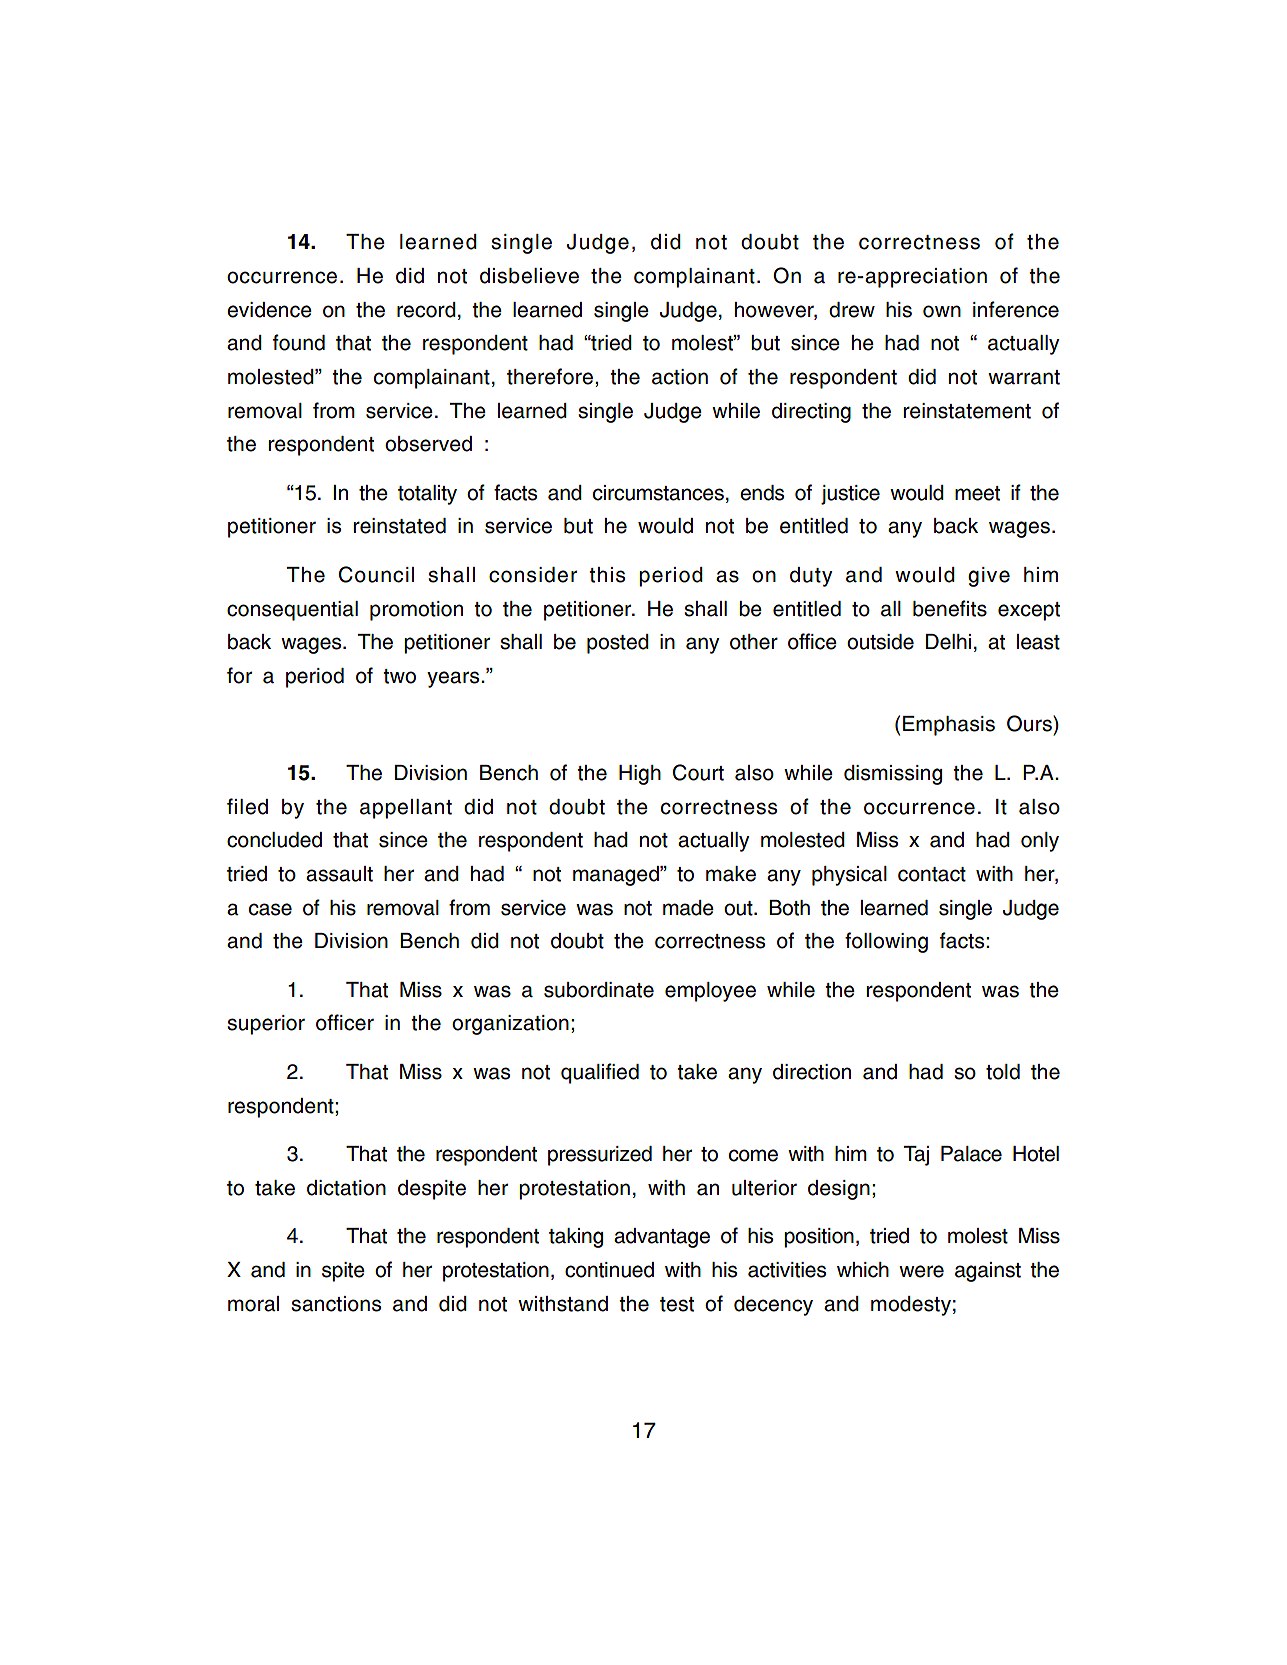  Describe the element at coordinates (942, 311) in the screenshot. I see `own` at that location.
